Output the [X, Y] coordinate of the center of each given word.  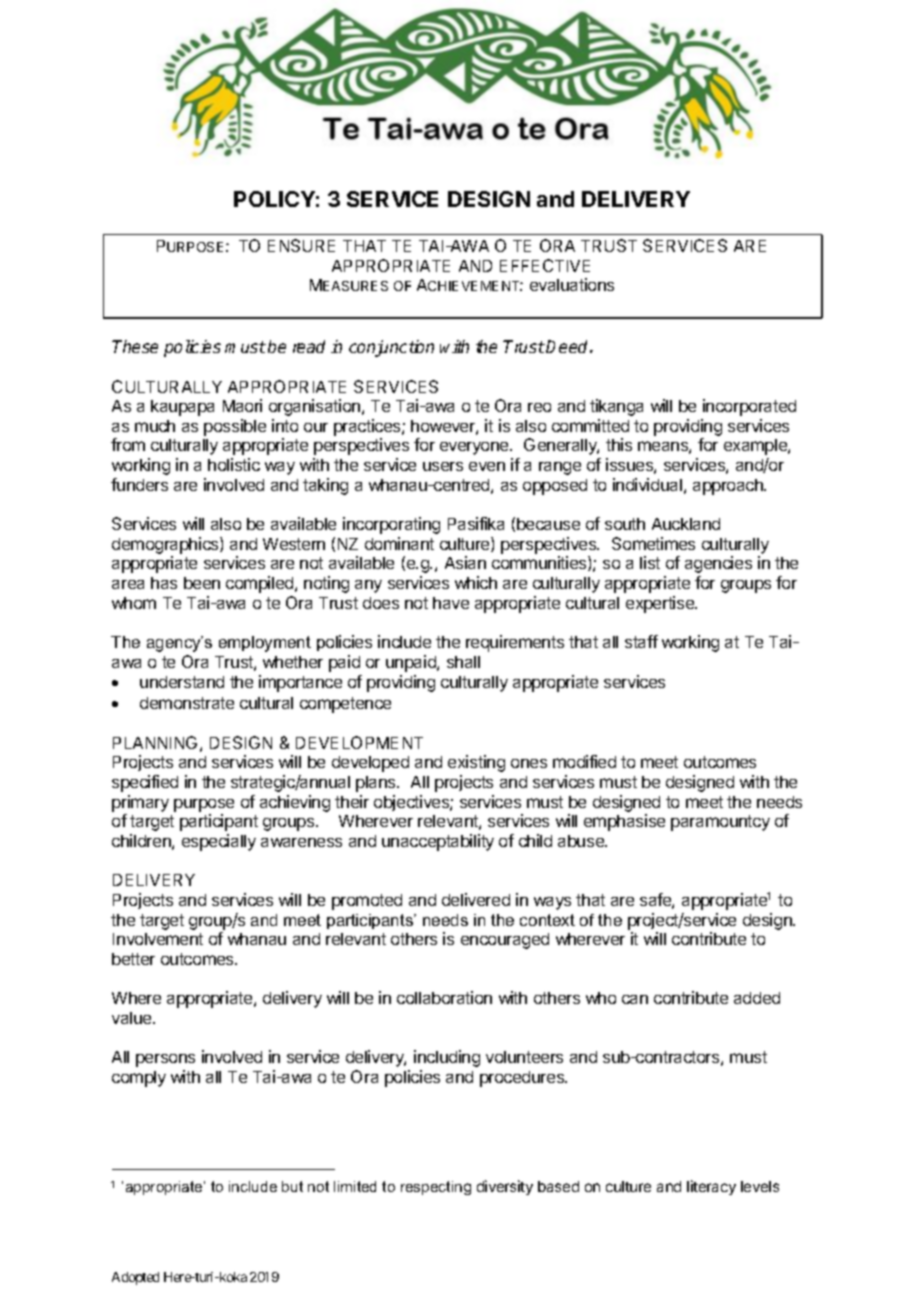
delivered [476, 899]
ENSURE [301, 245]
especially [219, 842]
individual [647, 484]
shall [463, 662]
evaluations [572, 284]
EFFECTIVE [545, 265]
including [447, 1058]
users [443, 466]
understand [182, 682]
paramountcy [720, 823]
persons [165, 1060]
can [635, 999]
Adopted [135, 1278]
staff [641, 641]
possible [235, 427]
